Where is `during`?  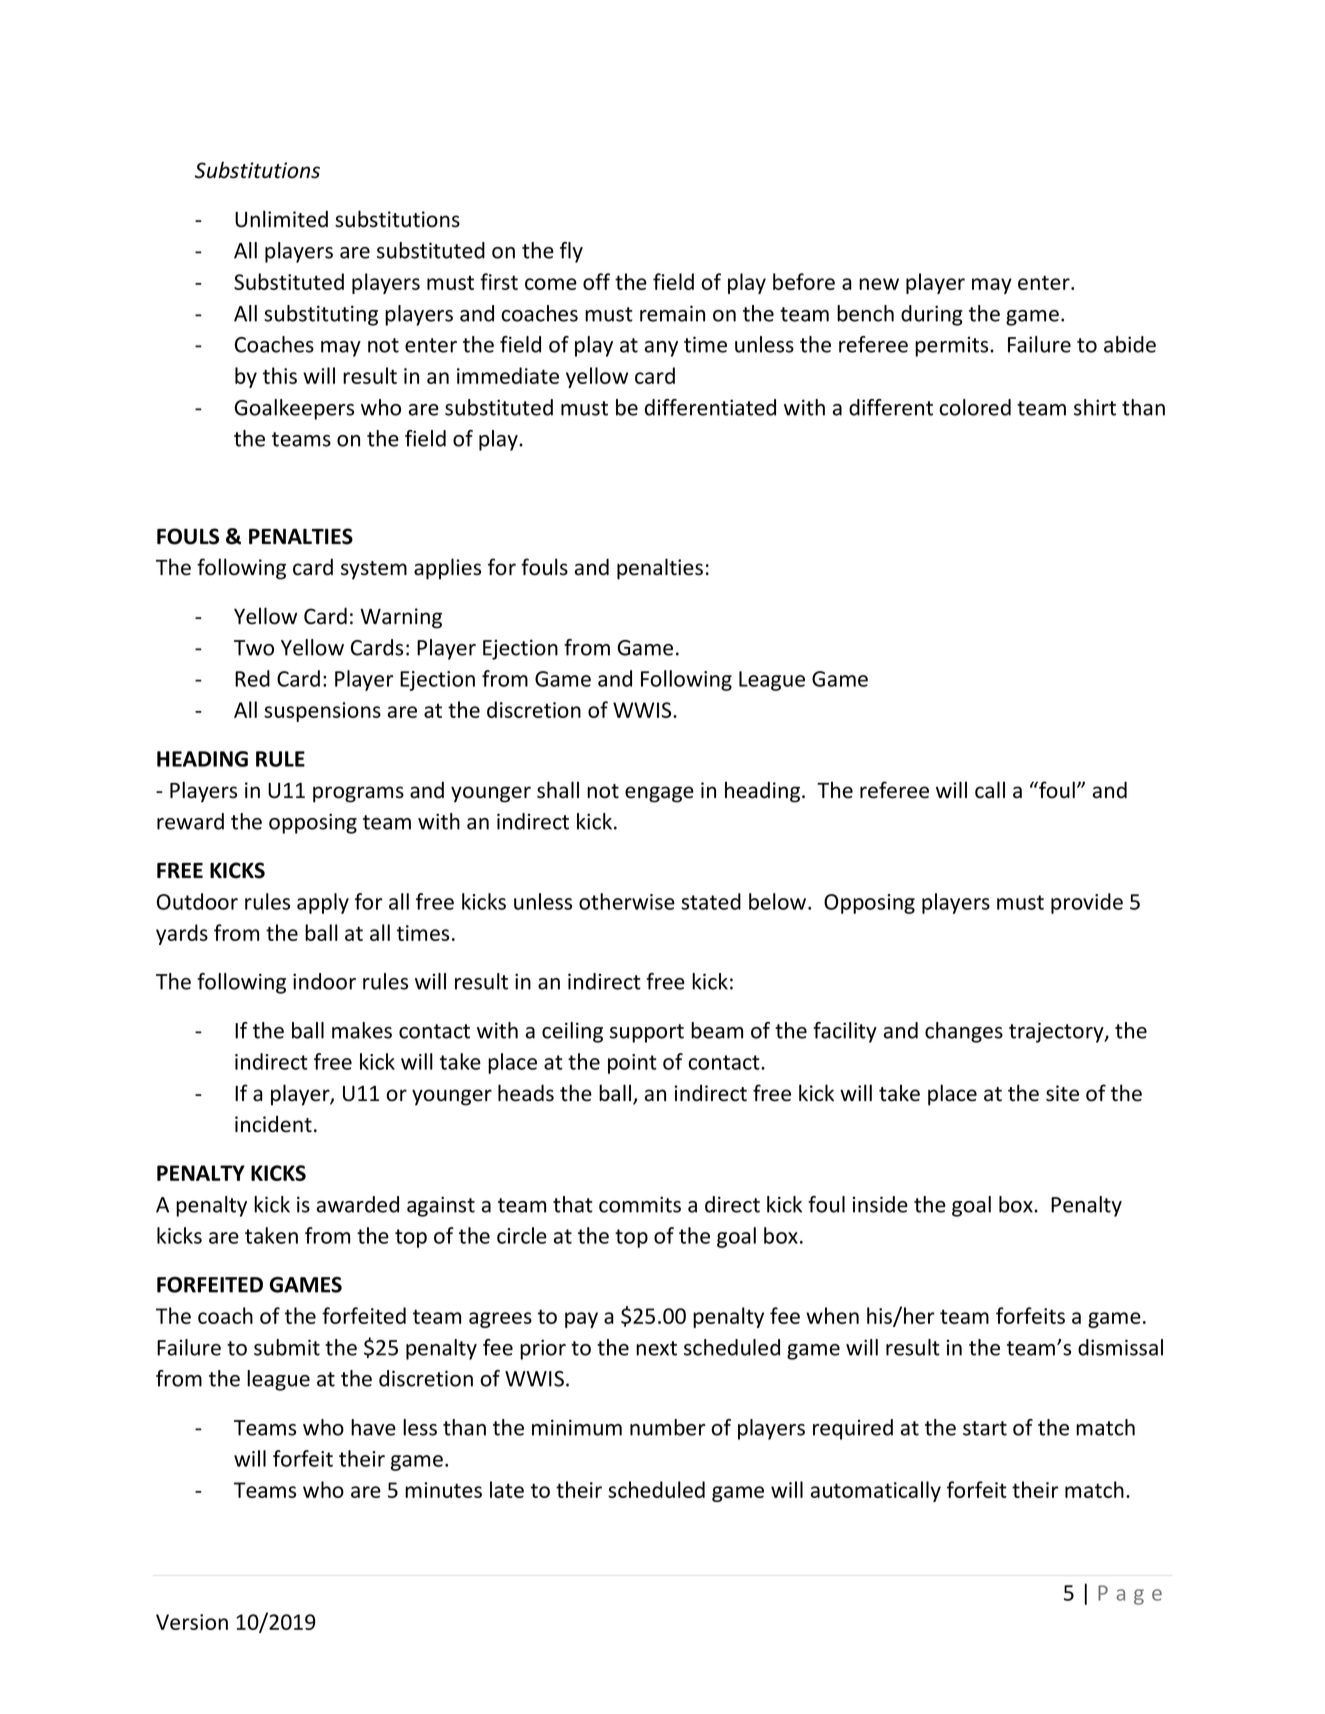 during is located at coordinates (932, 315).
